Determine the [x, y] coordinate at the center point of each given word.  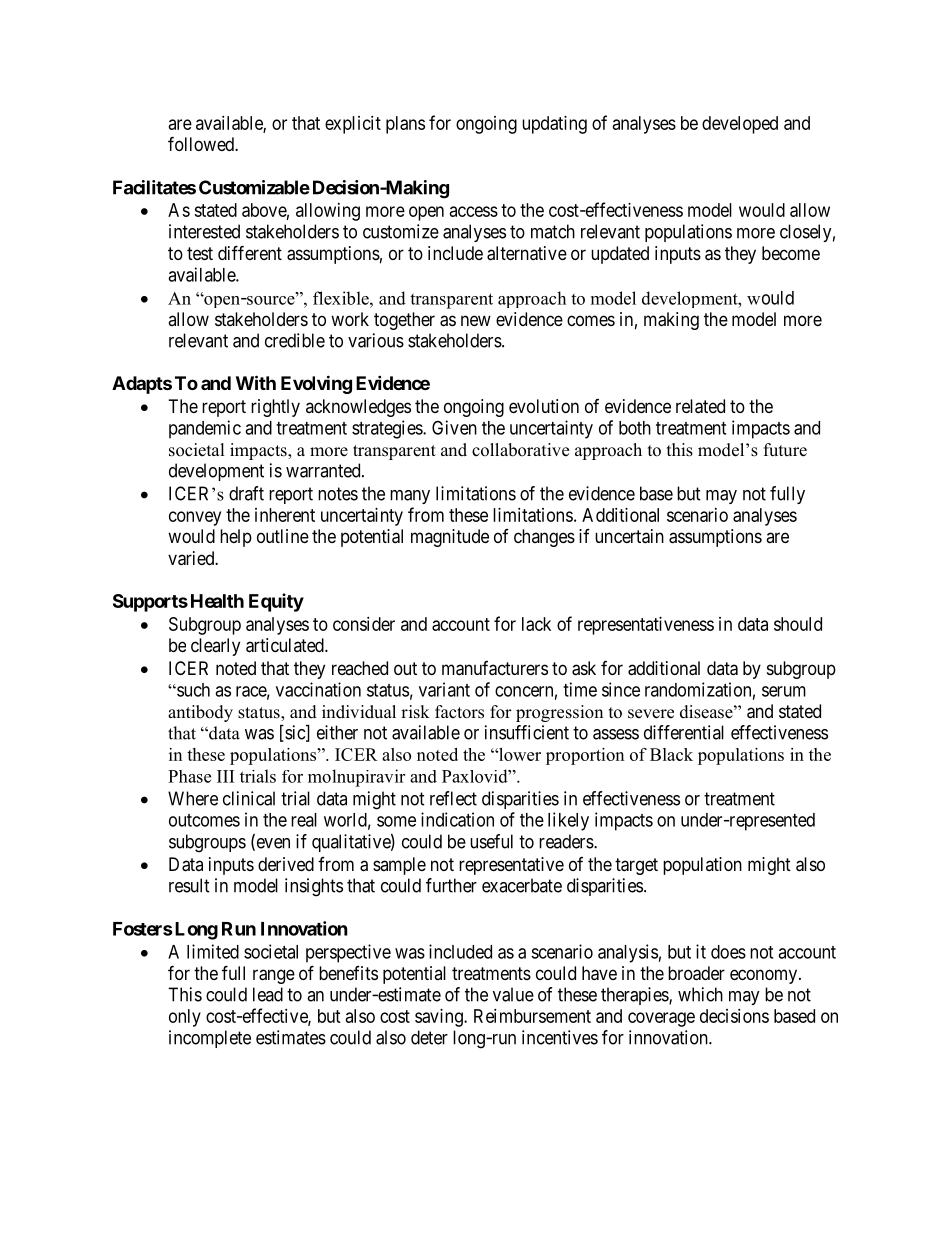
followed [202, 143]
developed [740, 125]
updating [554, 125]
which [700, 994]
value [513, 994]
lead [268, 994]
